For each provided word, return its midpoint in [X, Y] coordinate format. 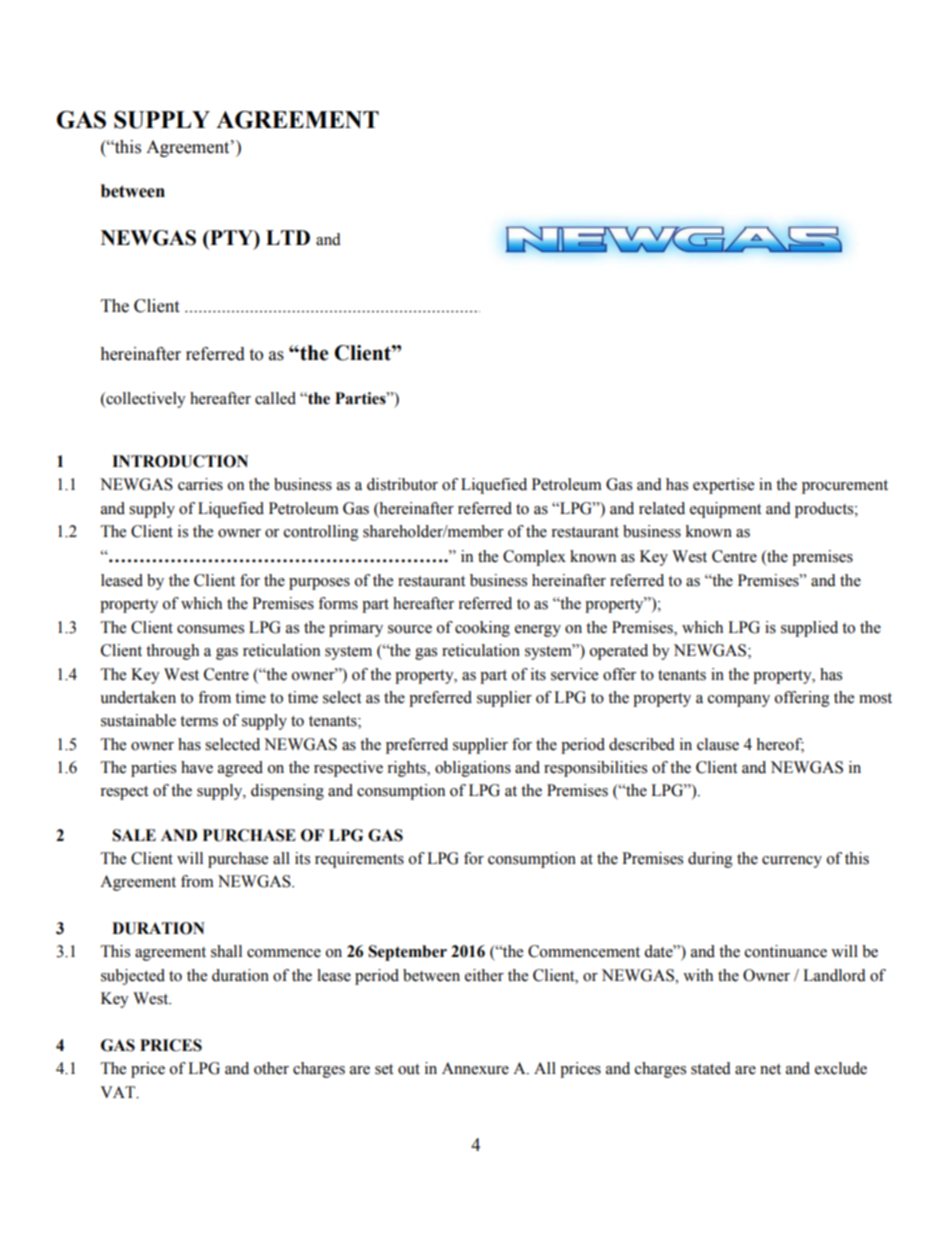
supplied [809, 629]
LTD [288, 237]
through [172, 652]
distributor [402, 484]
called [275, 398]
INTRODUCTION [180, 461]
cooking [482, 629]
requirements [359, 860]
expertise [723, 486]
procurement [845, 487]
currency [792, 862]
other [271, 1068]
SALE [134, 835]
